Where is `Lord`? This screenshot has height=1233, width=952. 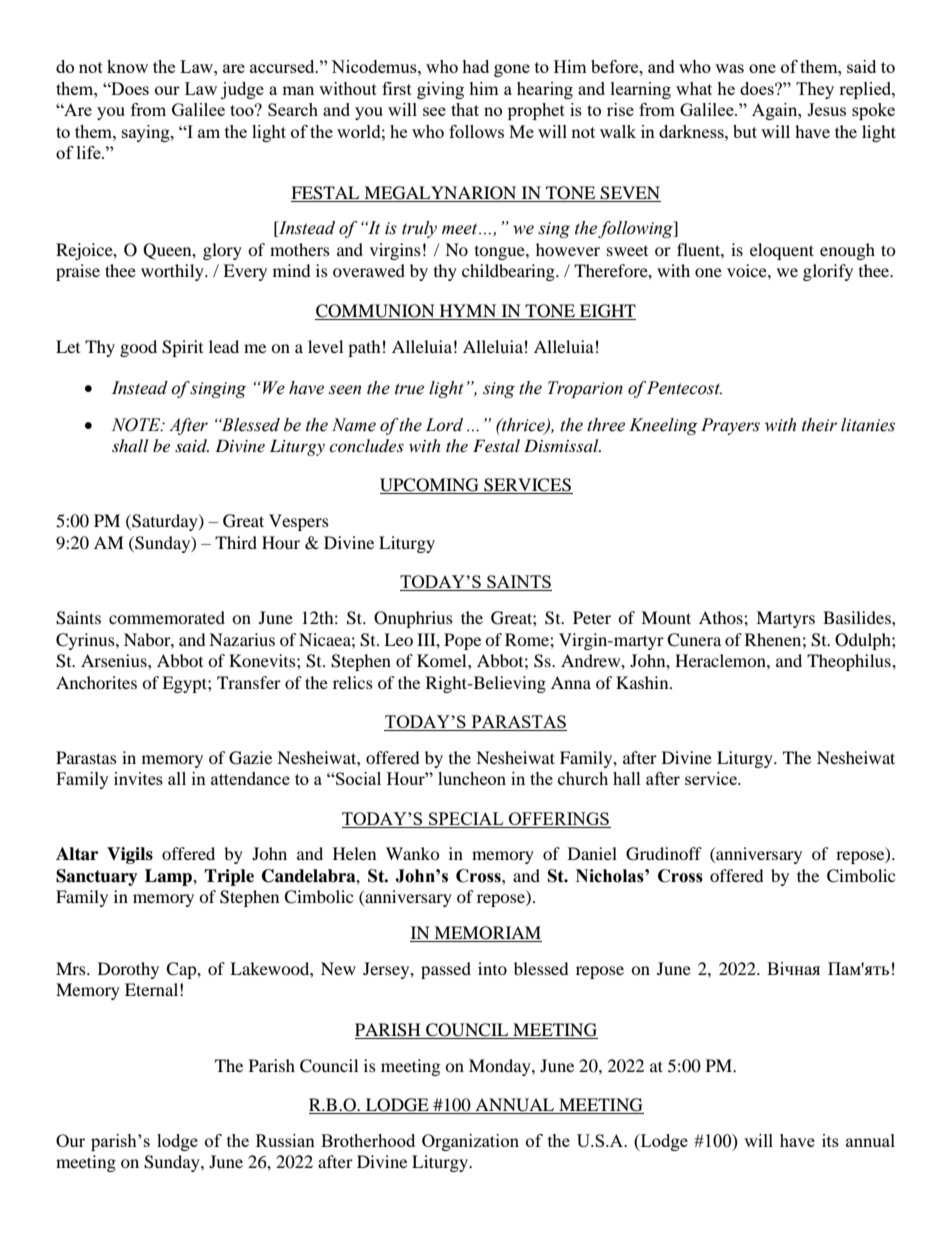 Lord is located at coordinates (444, 425).
